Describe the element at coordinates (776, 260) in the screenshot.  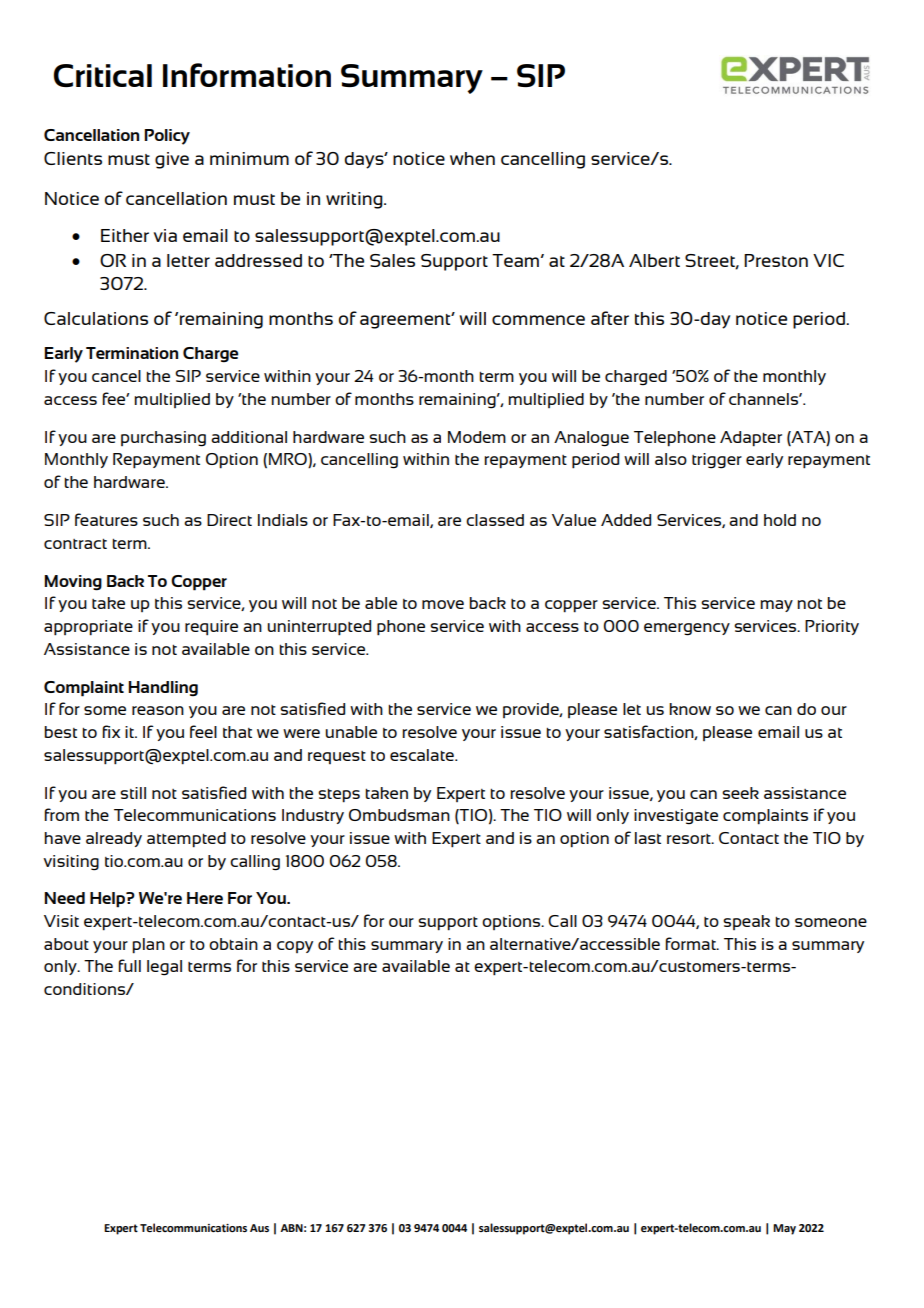
I see `Preston` at that location.
